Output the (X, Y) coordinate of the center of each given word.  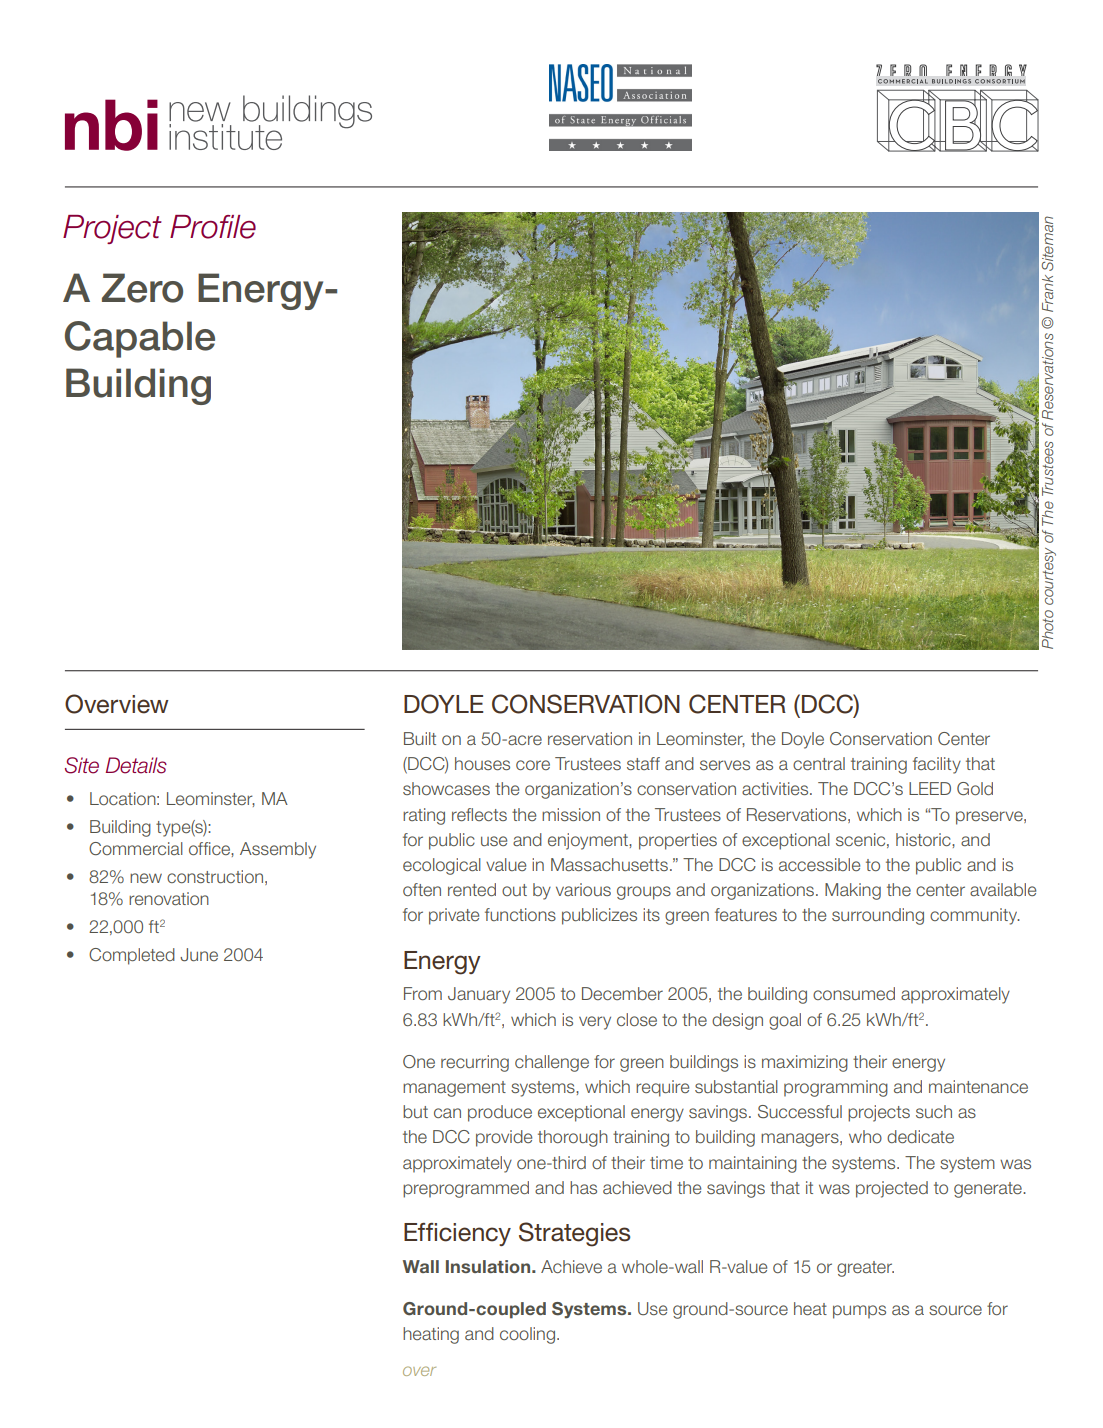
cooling (527, 1335)
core (533, 765)
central (819, 763)
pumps (859, 1312)
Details (136, 765)
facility (937, 765)
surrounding (878, 916)
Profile (213, 227)
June (199, 954)
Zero (142, 288)
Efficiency (457, 1234)
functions (520, 914)
